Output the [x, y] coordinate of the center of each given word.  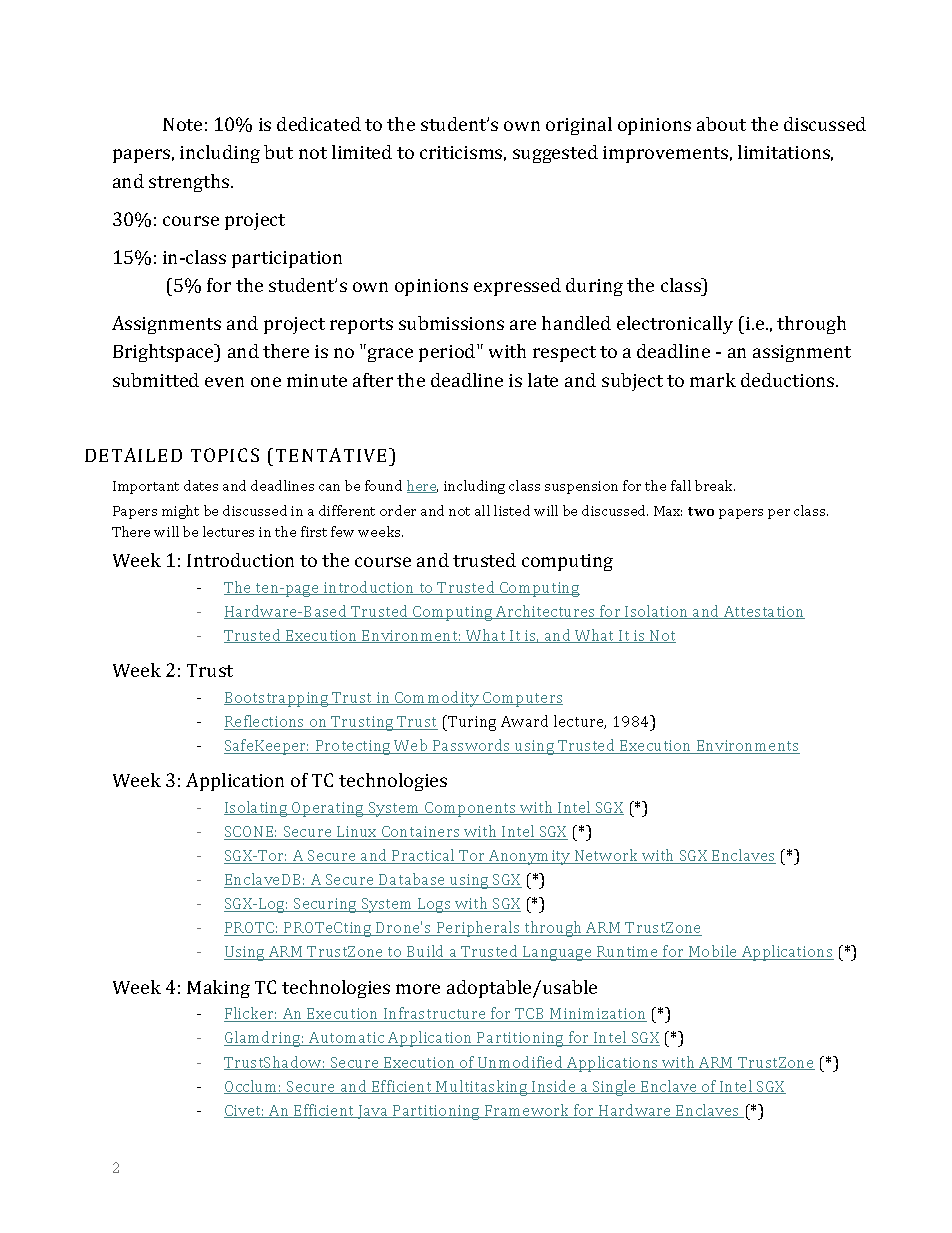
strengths [190, 183]
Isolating [257, 809]
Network [607, 856]
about [721, 124]
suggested [555, 154]
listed [512, 510]
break [715, 485]
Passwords [472, 746]
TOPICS [225, 455]
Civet [244, 1111]
